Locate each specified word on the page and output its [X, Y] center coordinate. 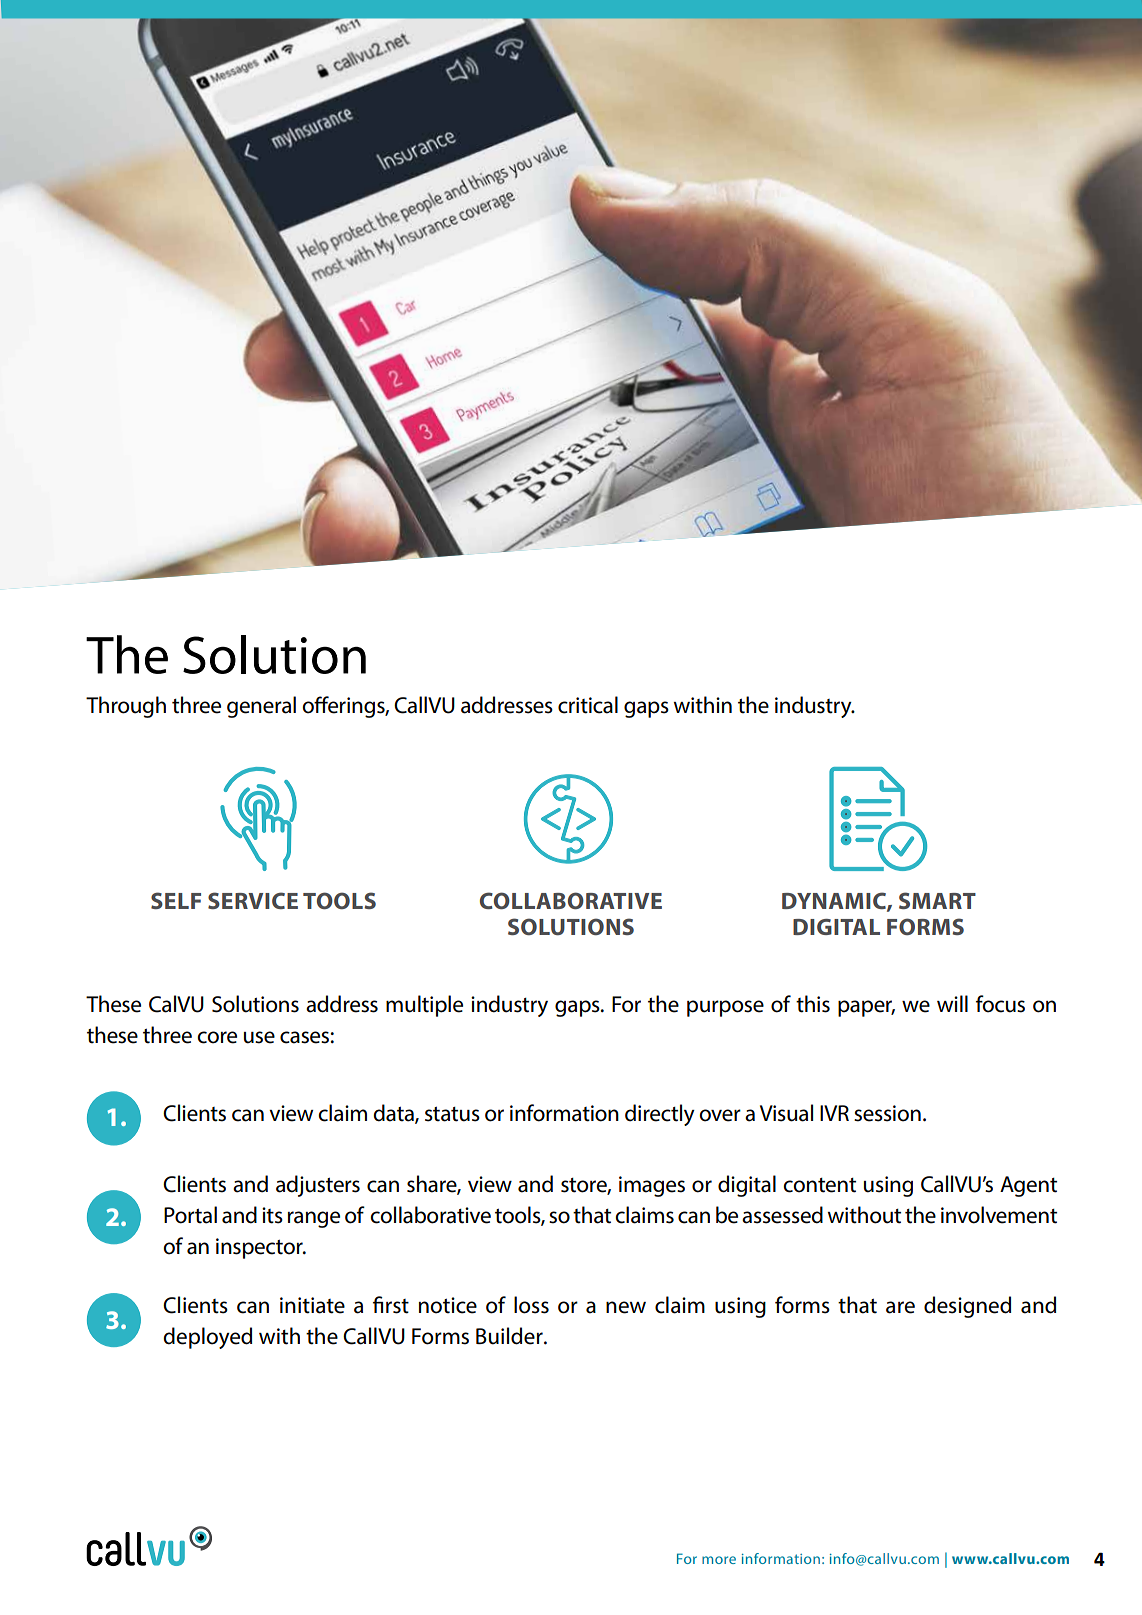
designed [967, 1307]
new [626, 1307]
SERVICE [253, 900]
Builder [510, 1336]
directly [660, 1115]
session [887, 1113]
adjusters [318, 1186]
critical [588, 705]
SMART [937, 900]
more [719, 1560]
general [261, 707]
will [952, 1003]
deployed [207, 1338]
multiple [424, 1006]
